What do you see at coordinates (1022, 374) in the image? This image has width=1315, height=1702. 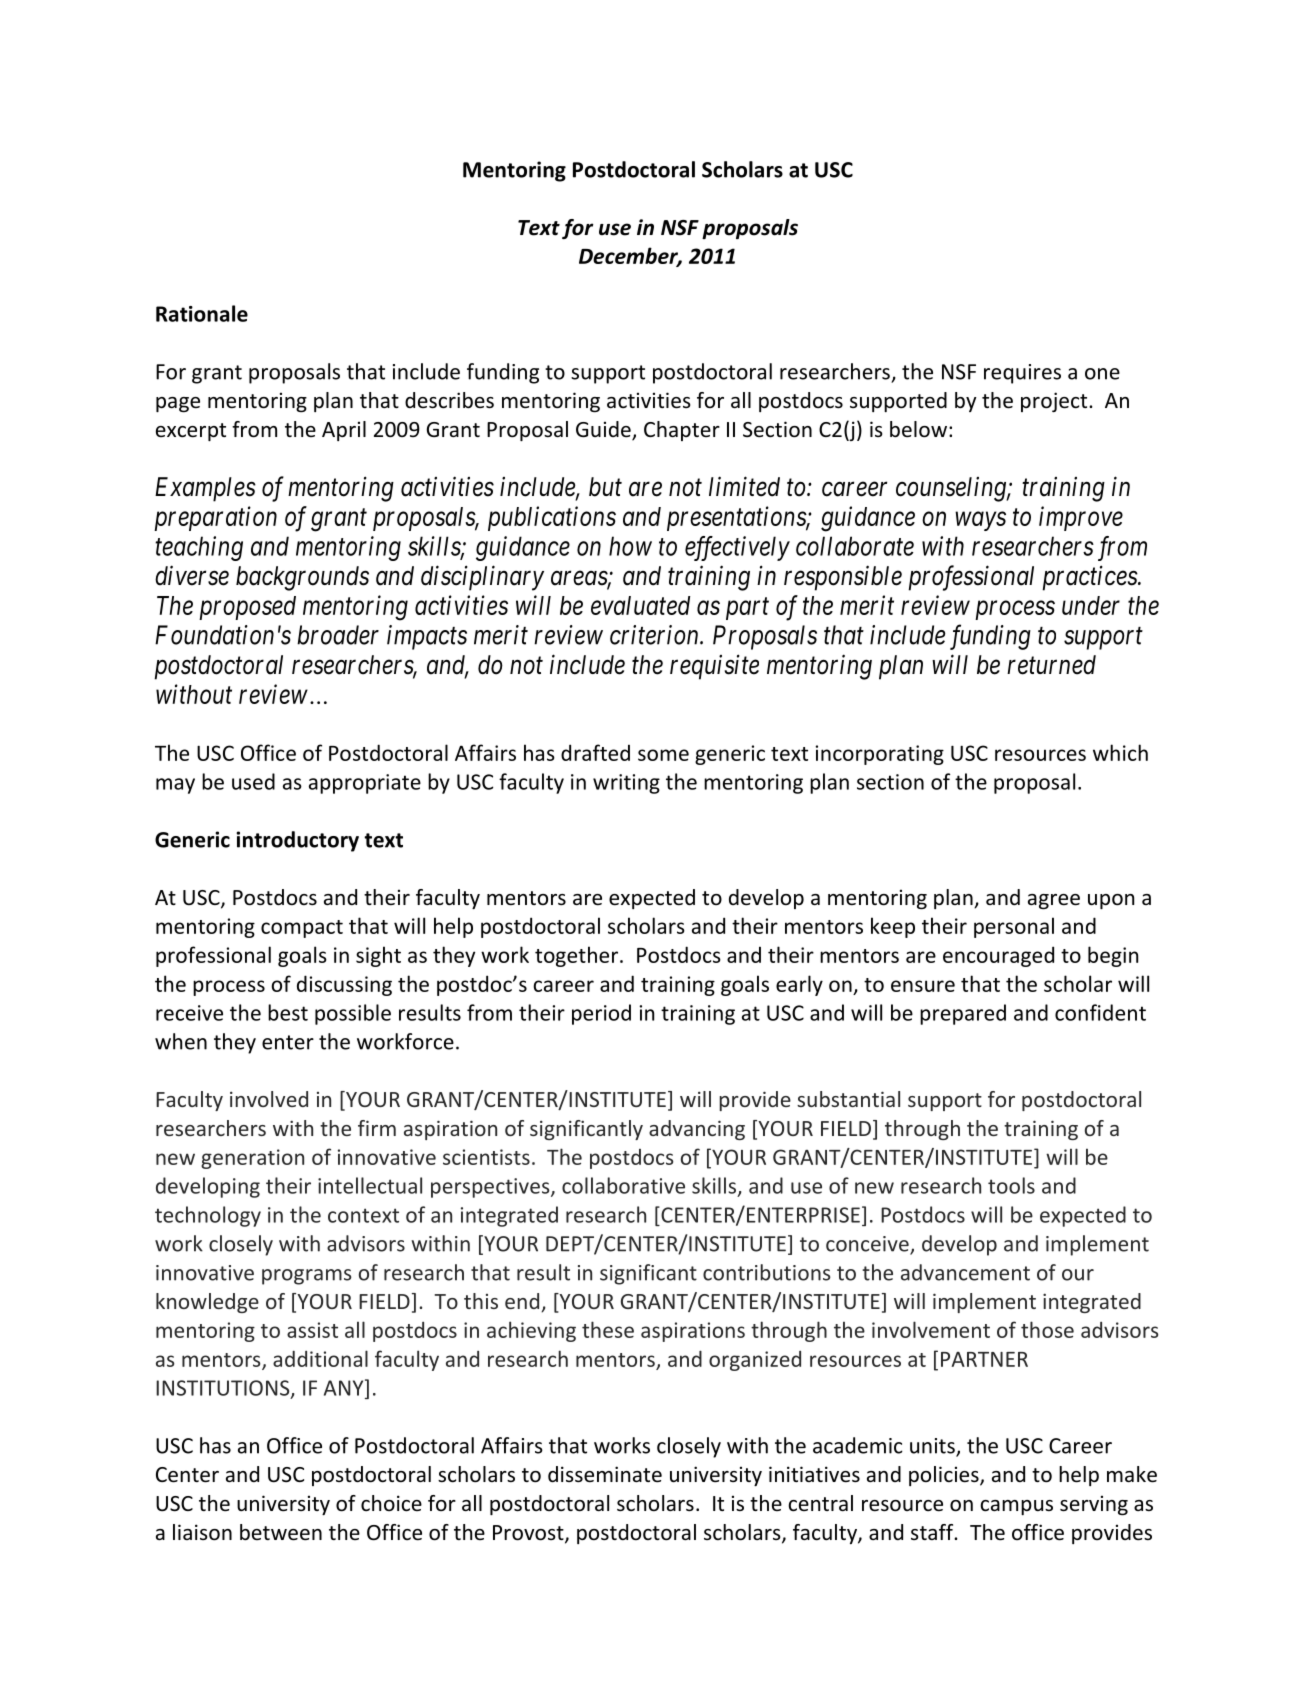 I see `requires` at bounding box center [1022, 374].
